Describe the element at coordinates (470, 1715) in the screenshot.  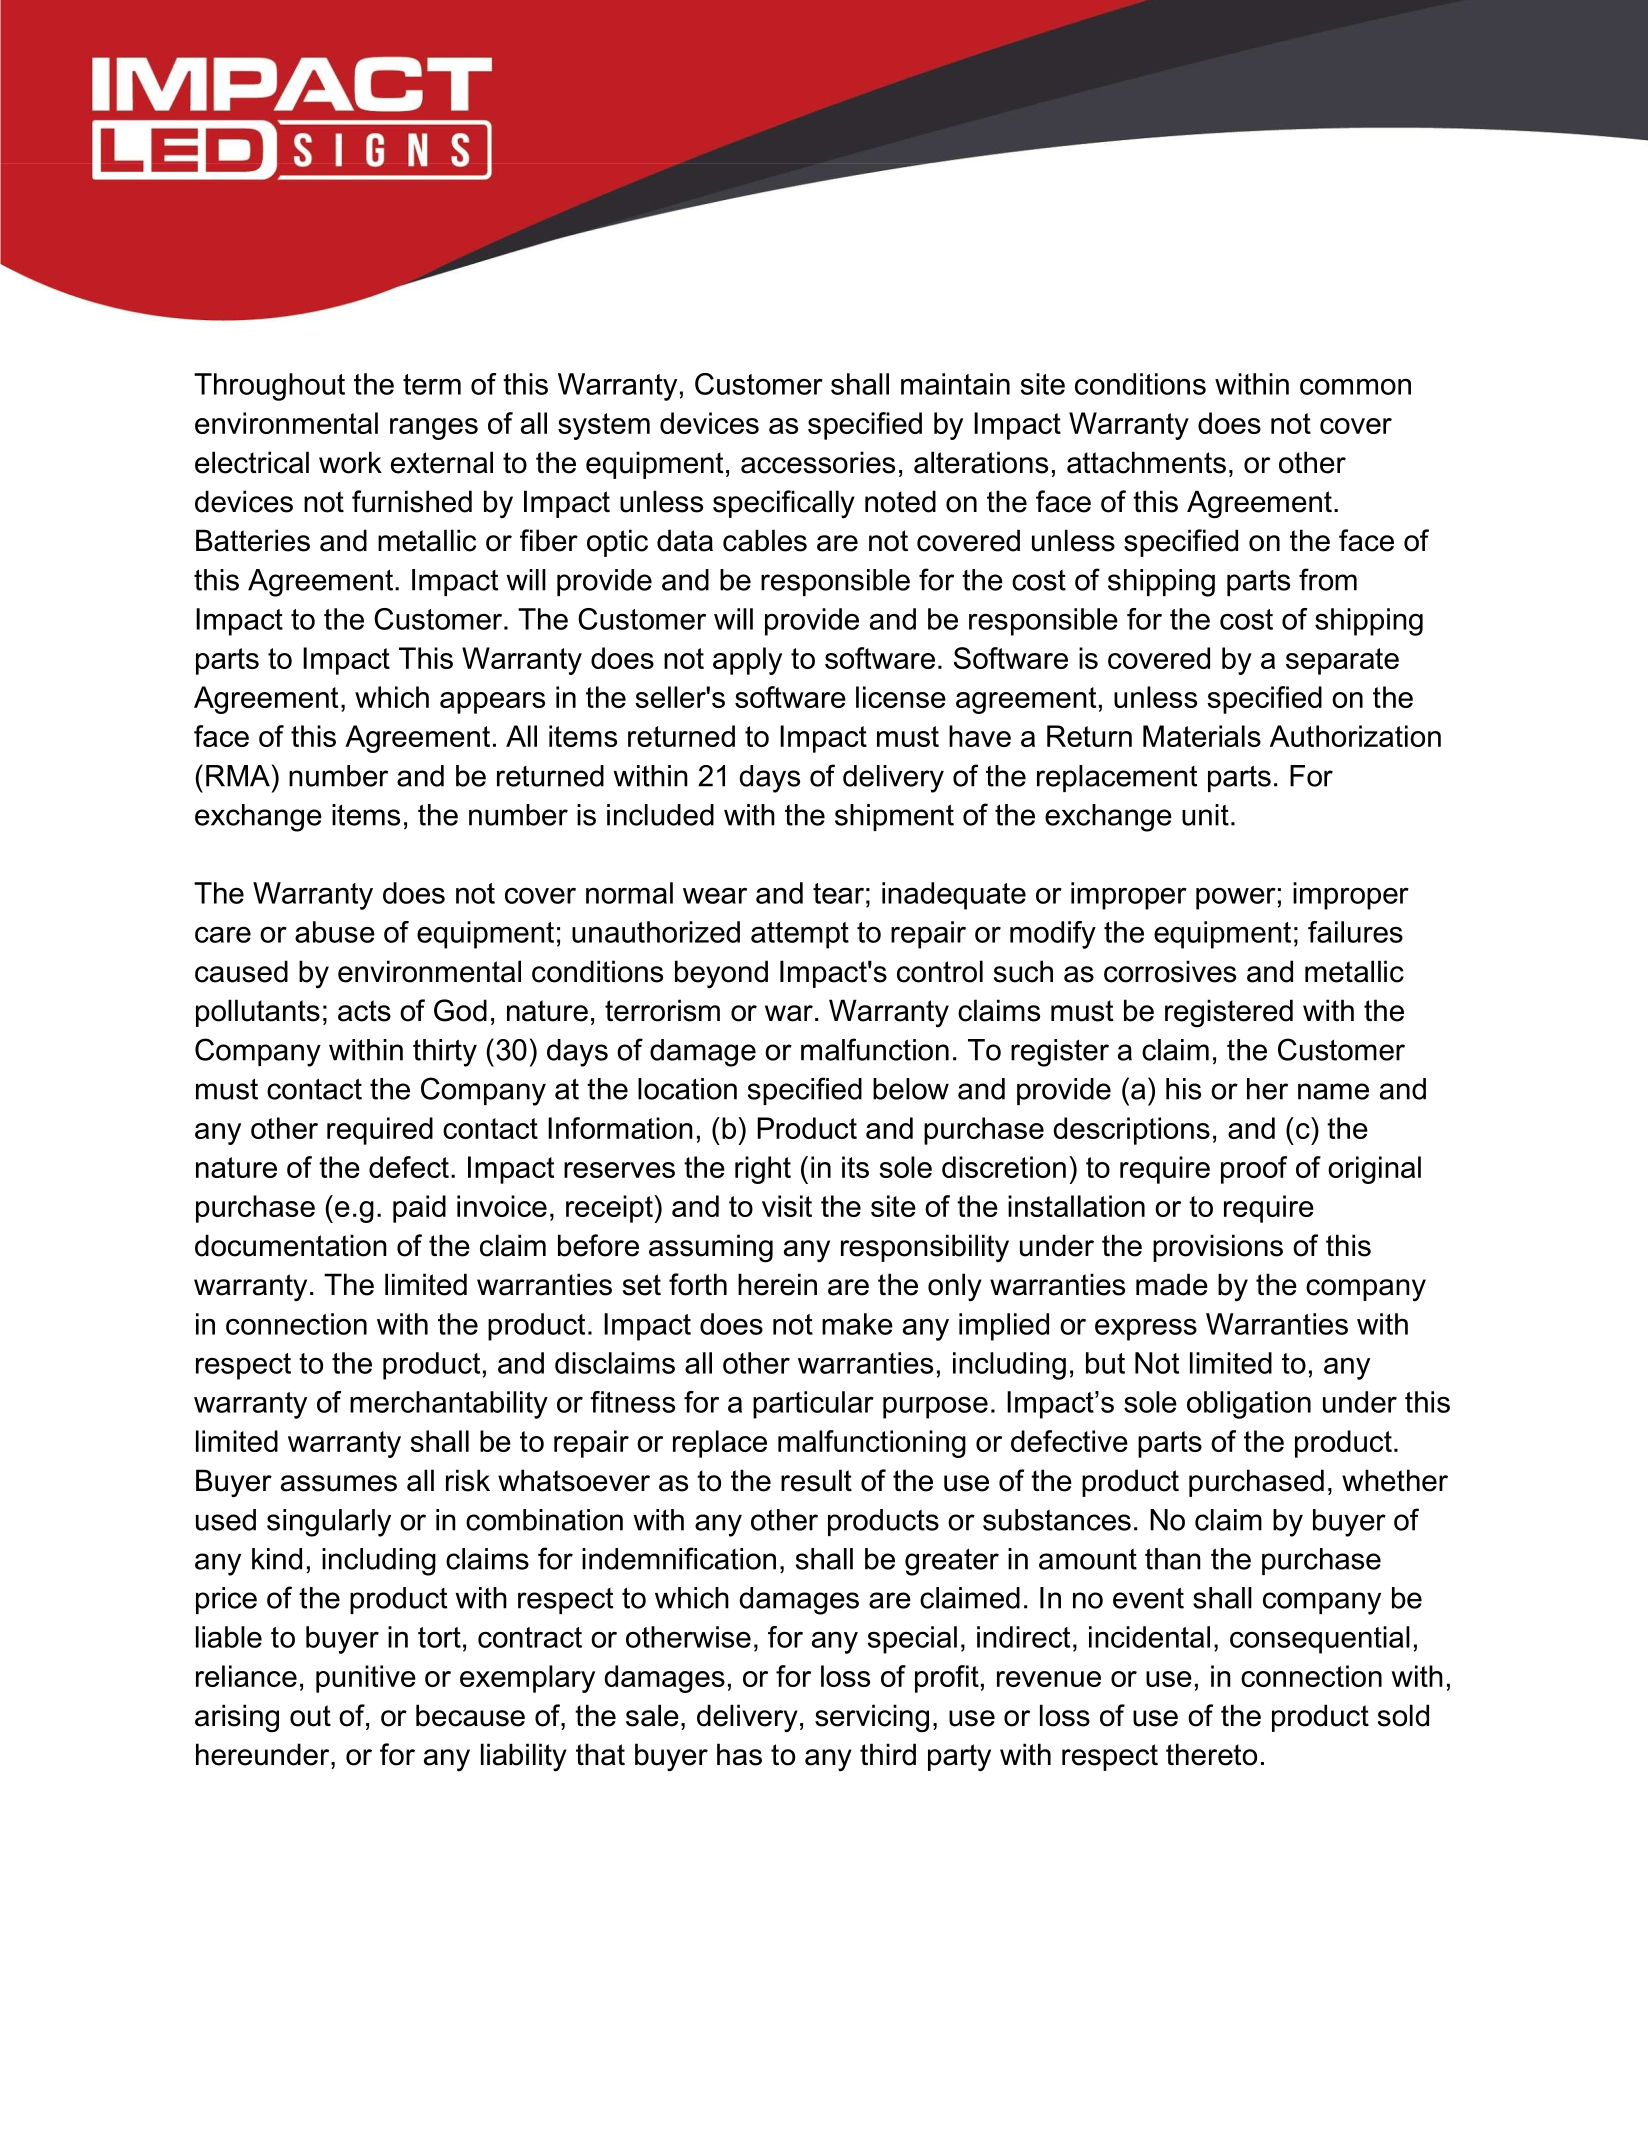
I see `because` at that location.
